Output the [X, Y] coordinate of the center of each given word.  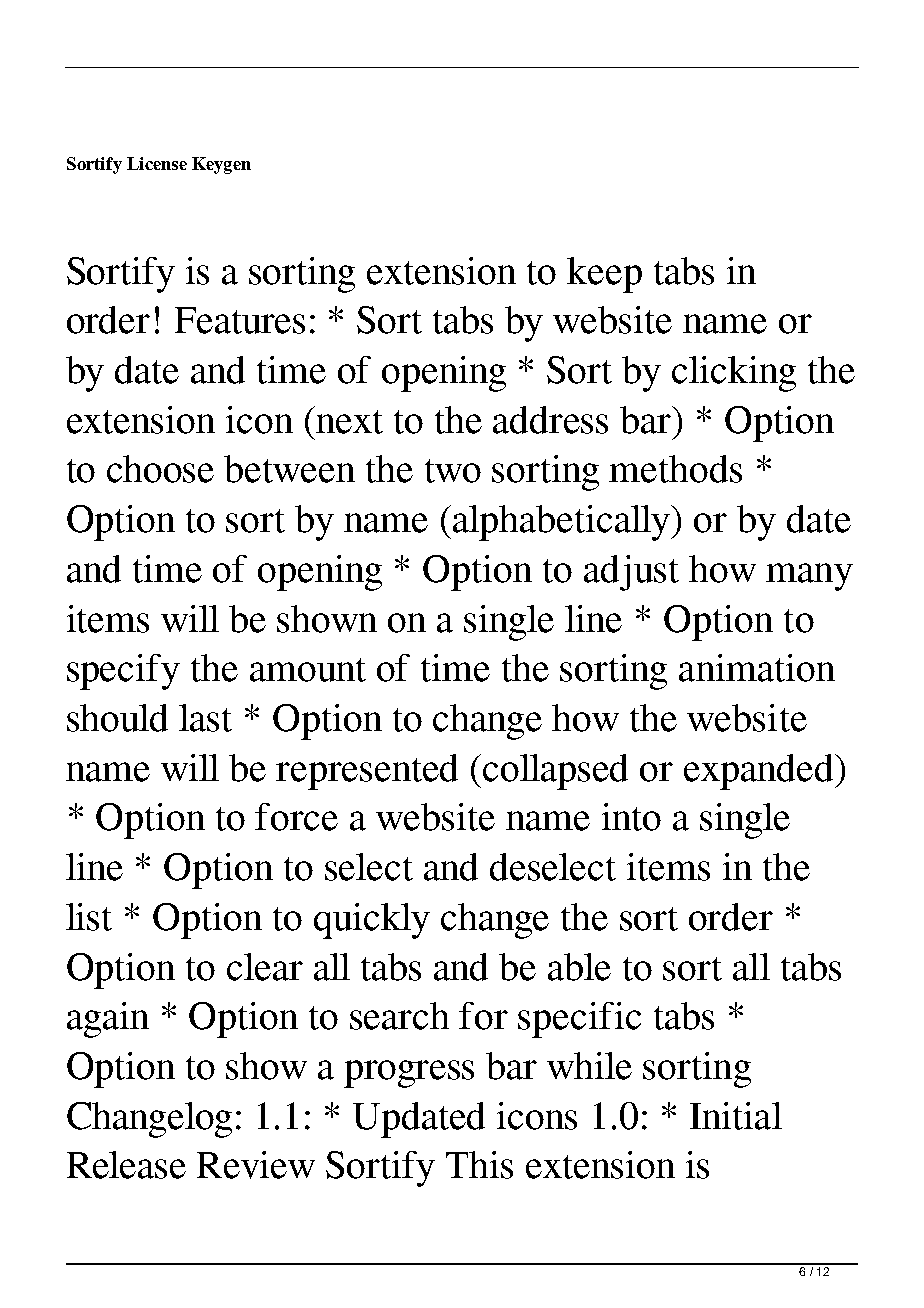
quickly [372, 921]
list [89, 917]
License [157, 163]
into [631, 817]
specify [123, 672]
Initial [736, 1116]
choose [160, 469]
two [453, 471]
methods [675, 469]
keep [604, 275]
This [479, 1165]
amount [308, 670]
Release [126, 1165]
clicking [734, 374]
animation [757, 668]
